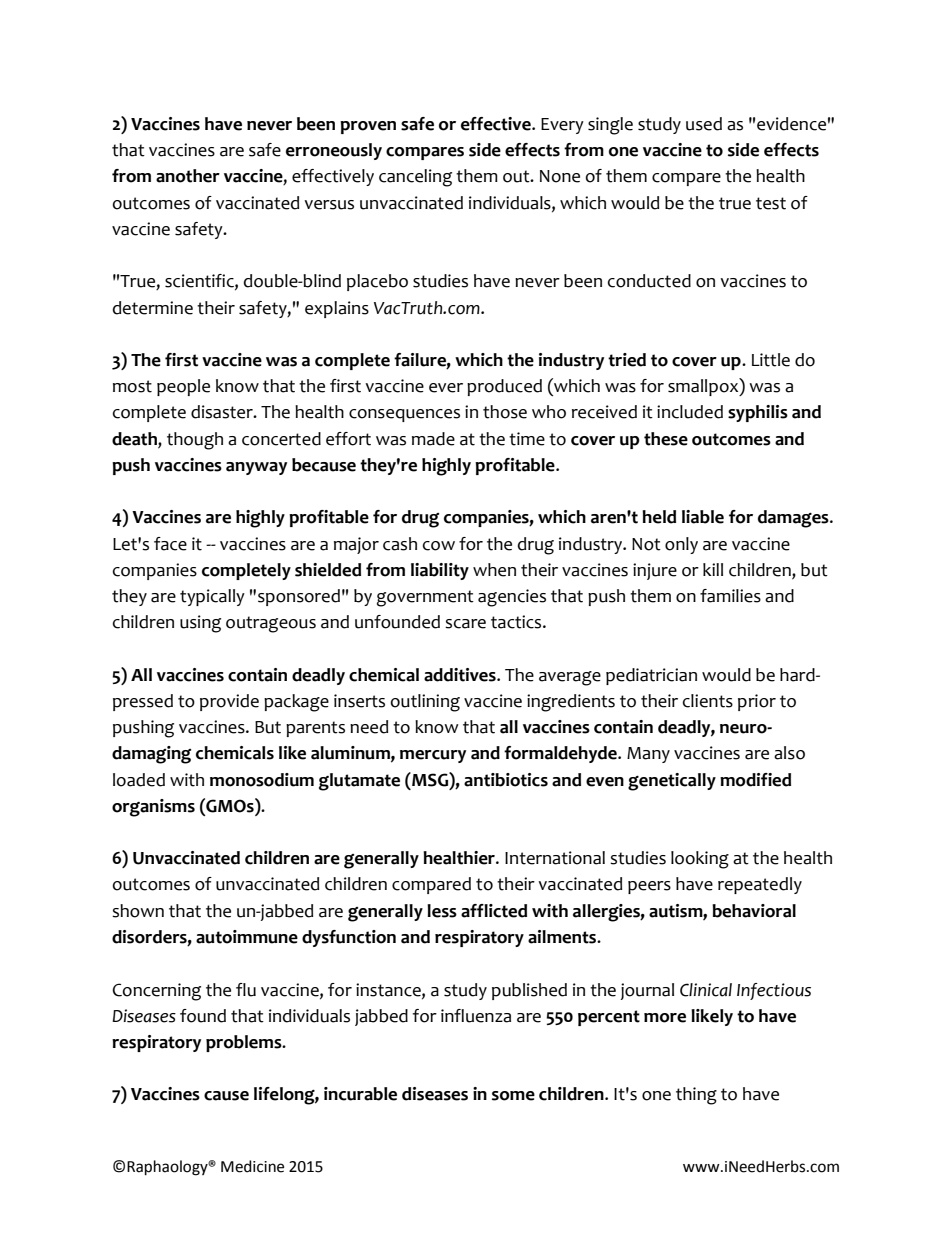 This screenshot has height=1233, width=952. I want to click on produced, so click(504, 387).
